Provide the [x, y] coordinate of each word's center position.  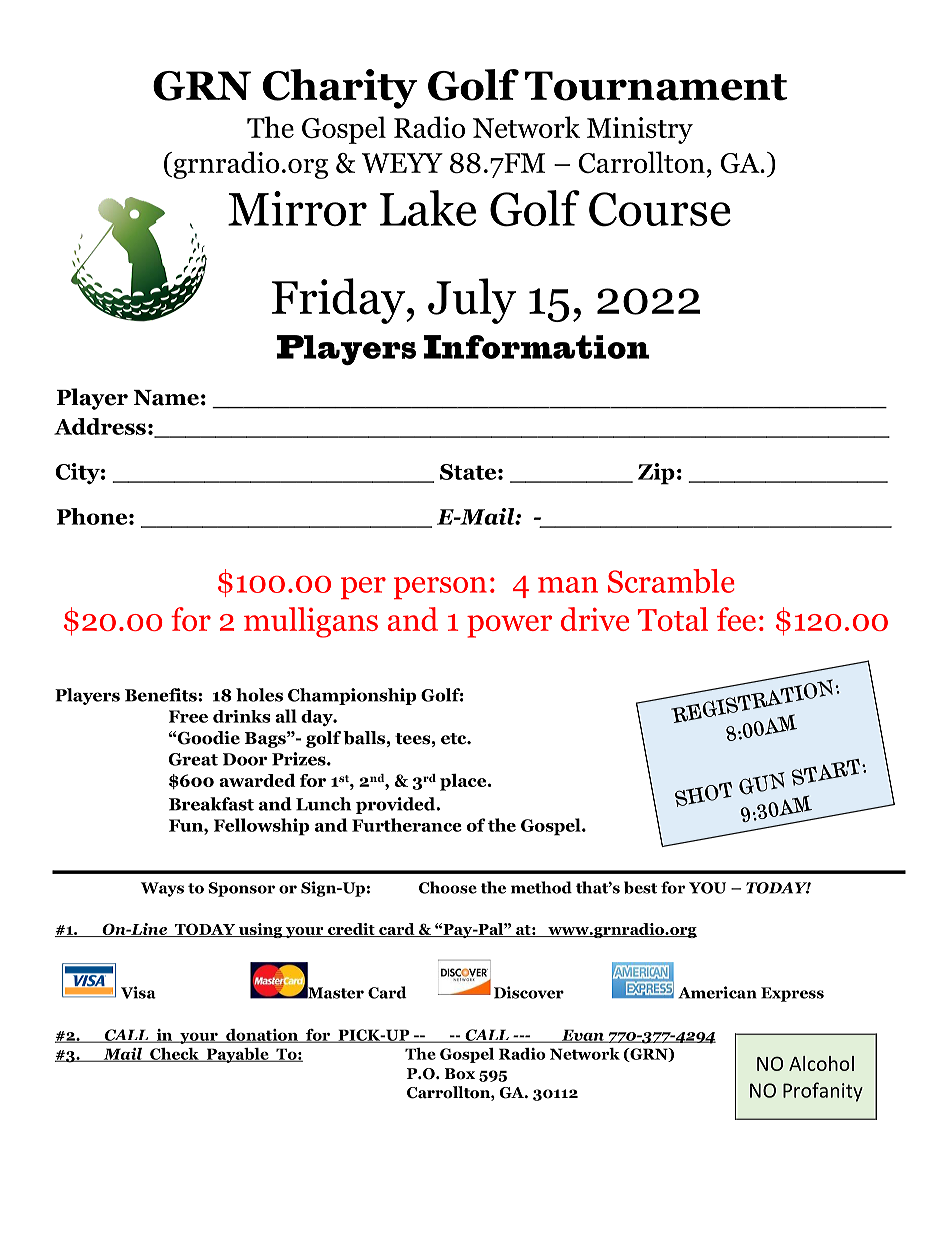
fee [736, 619]
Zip [656, 474]
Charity [340, 89]
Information [536, 347]
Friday [340, 301]
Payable [237, 1055]
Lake [428, 208]
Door [245, 759]
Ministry [640, 130]
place [464, 782]
